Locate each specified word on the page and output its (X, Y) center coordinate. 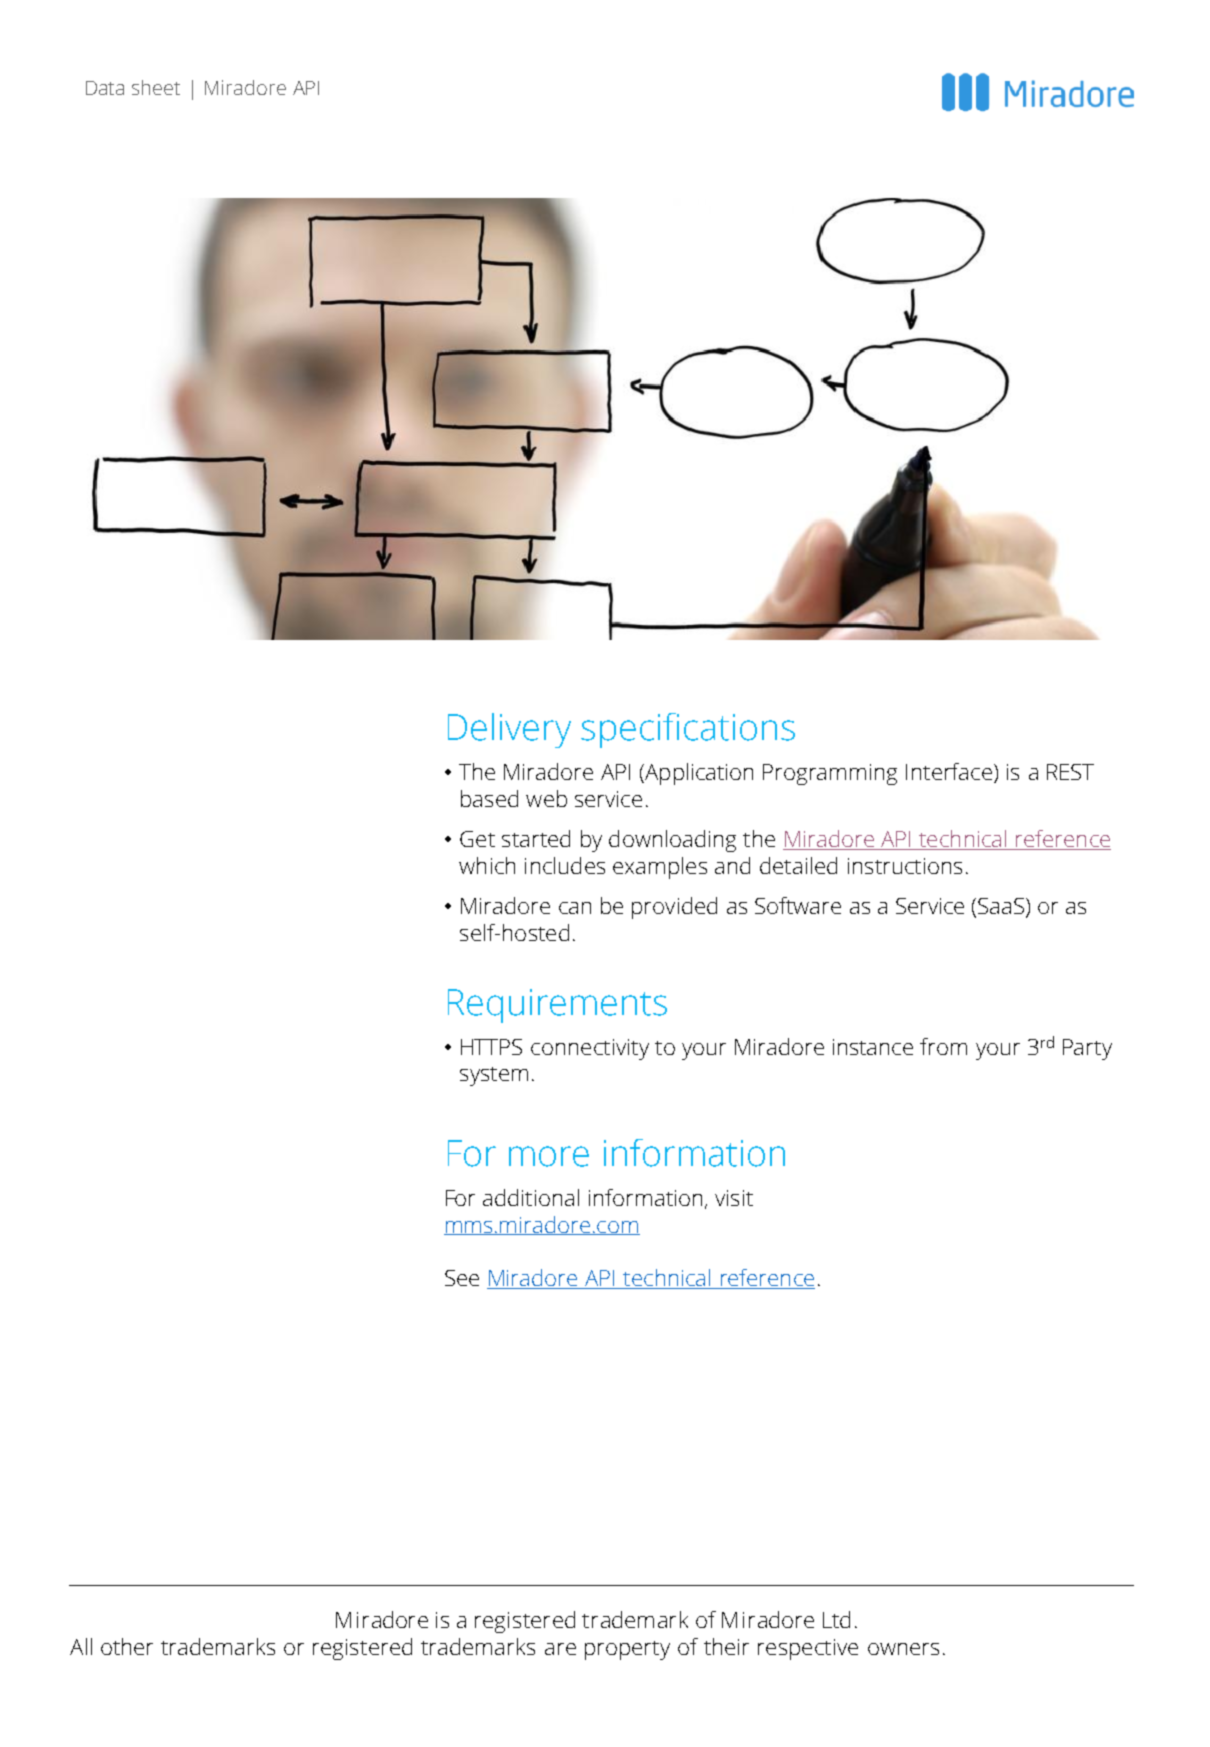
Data (105, 88)
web (546, 798)
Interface (950, 773)
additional (531, 1197)
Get (477, 839)
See (462, 1278)
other (127, 1646)
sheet (156, 87)
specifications (688, 730)
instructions (905, 866)
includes (565, 865)
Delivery (509, 730)
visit (734, 1198)
